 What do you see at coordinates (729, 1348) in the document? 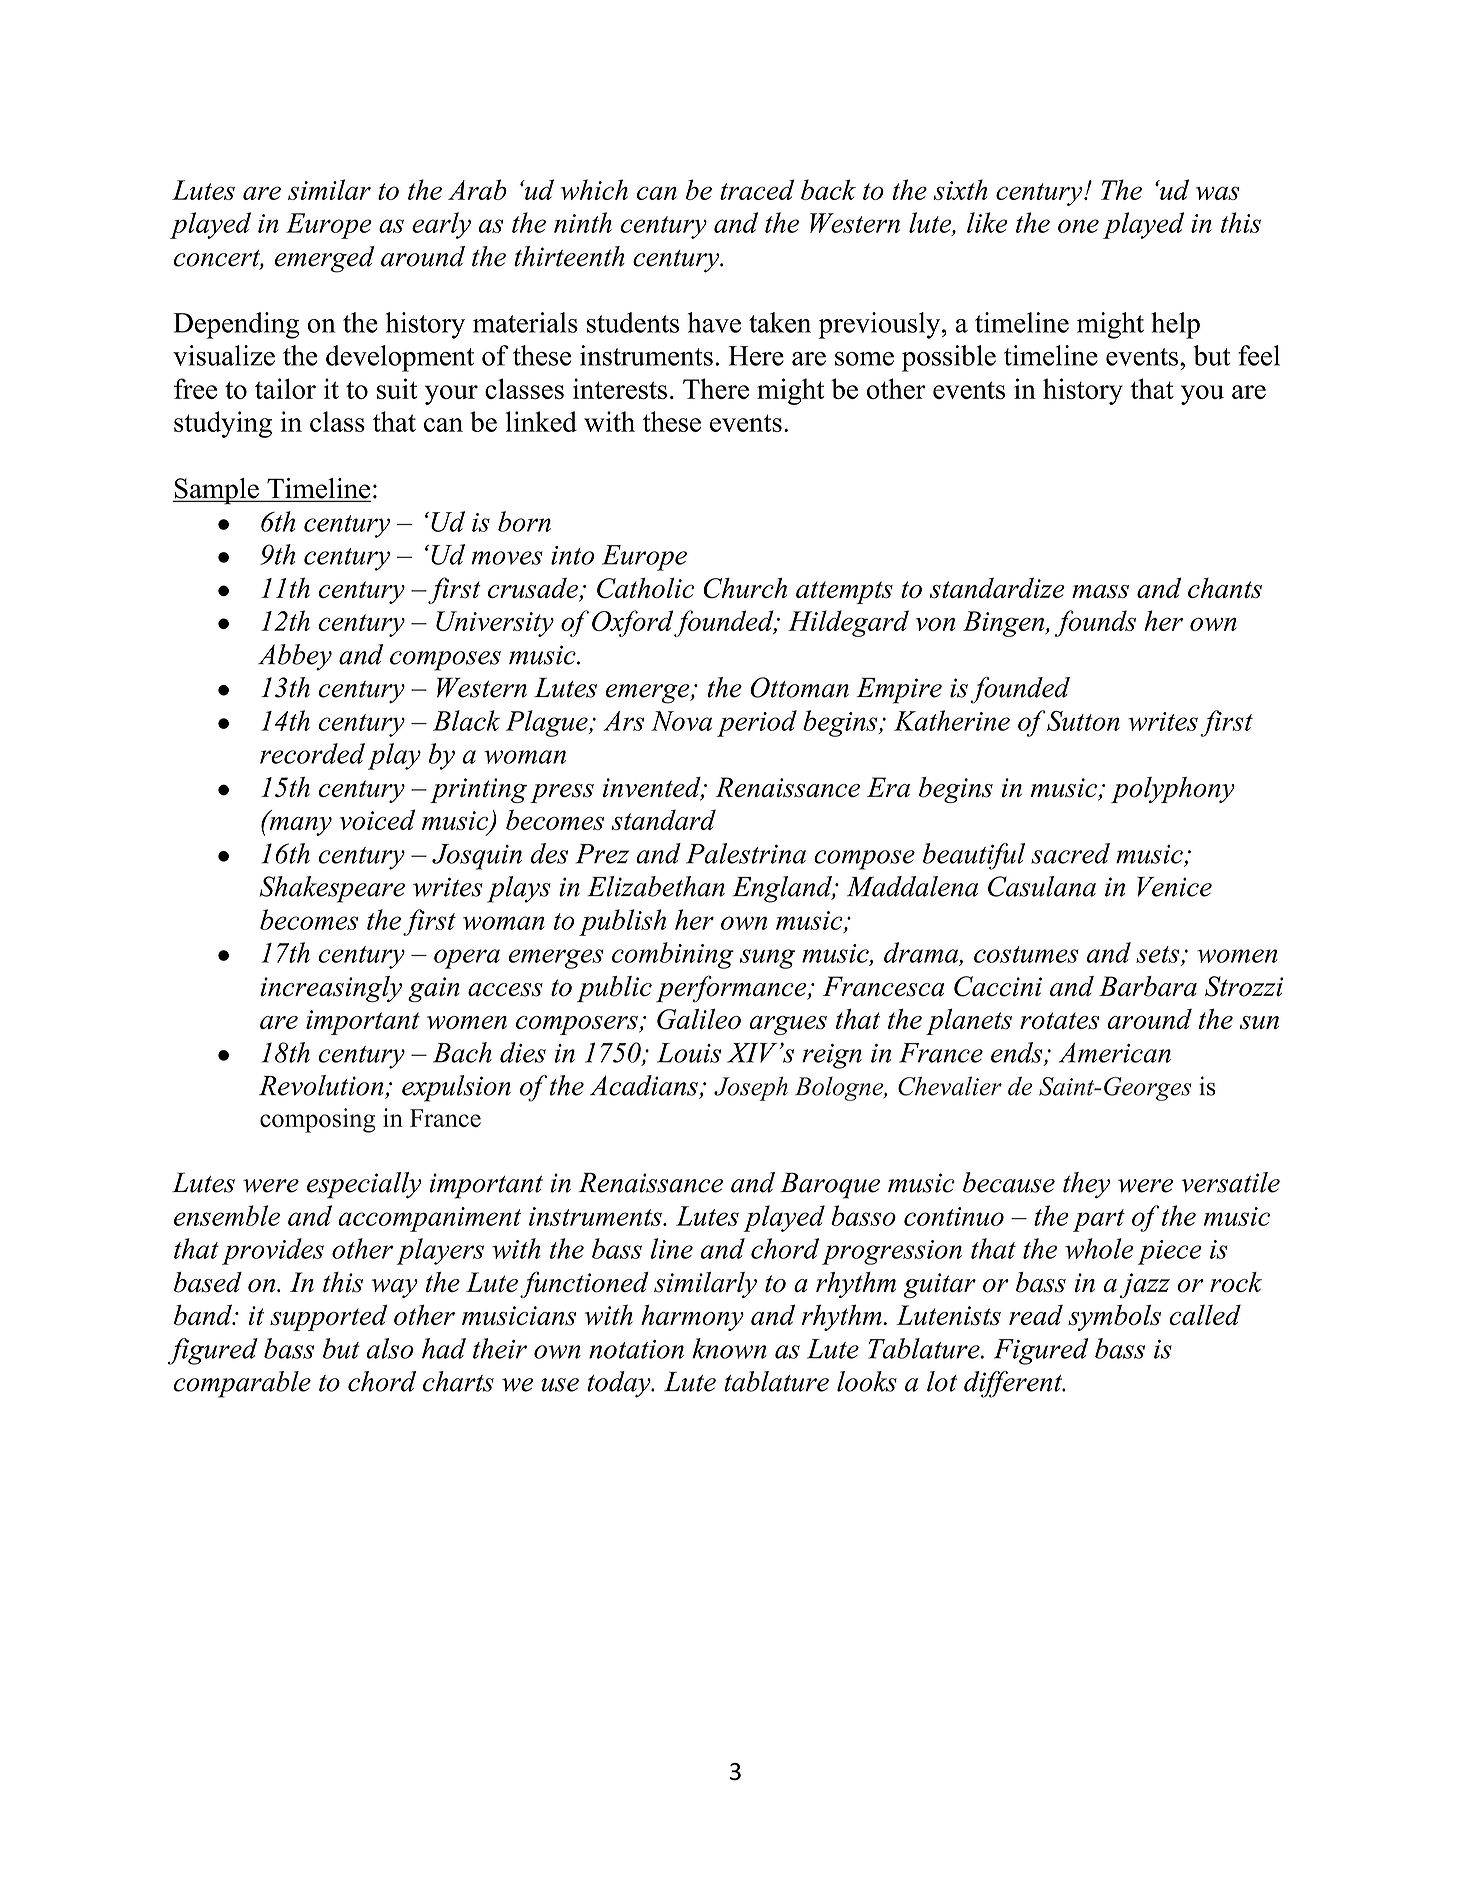
I see `known` at bounding box center [729, 1348].
